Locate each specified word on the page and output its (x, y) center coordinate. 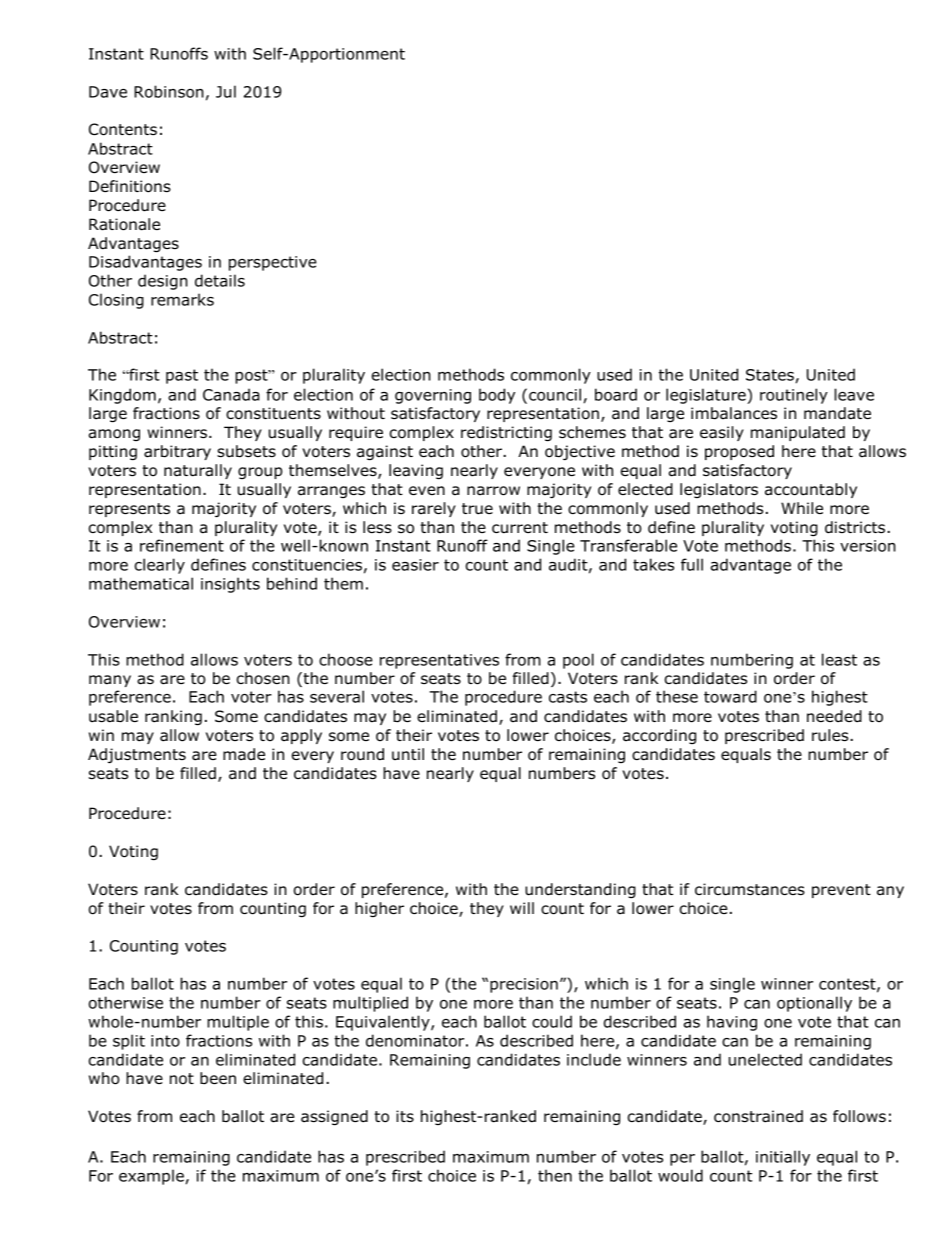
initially (783, 1158)
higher (379, 909)
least (839, 659)
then (555, 1175)
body (497, 396)
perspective (273, 263)
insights (230, 585)
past (182, 376)
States (770, 375)
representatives (439, 661)
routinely (794, 396)
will (522, 908)
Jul (226, 91)
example (151, 1177)
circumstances (750, 889)
